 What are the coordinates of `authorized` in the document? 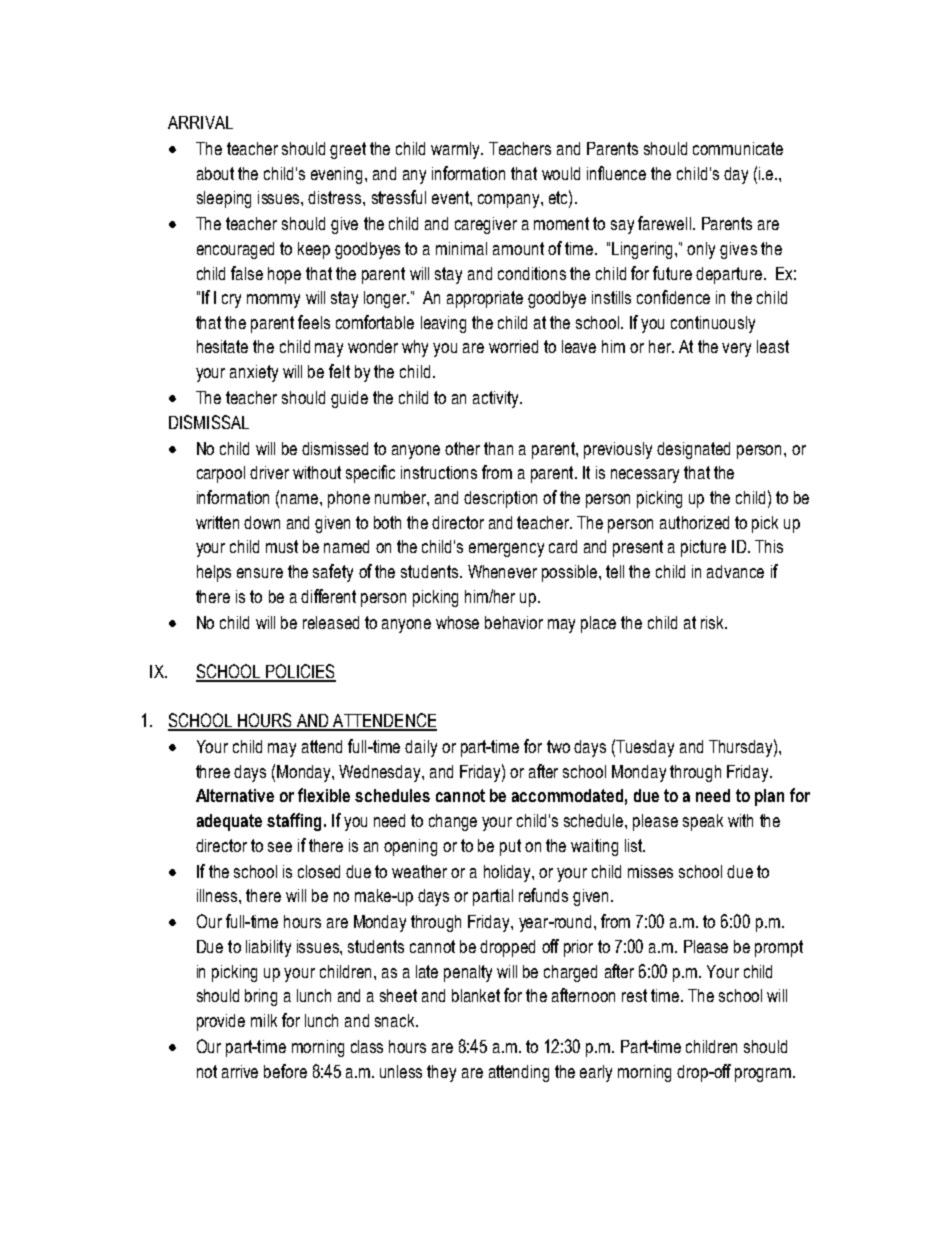 It's located at (694, 522).
